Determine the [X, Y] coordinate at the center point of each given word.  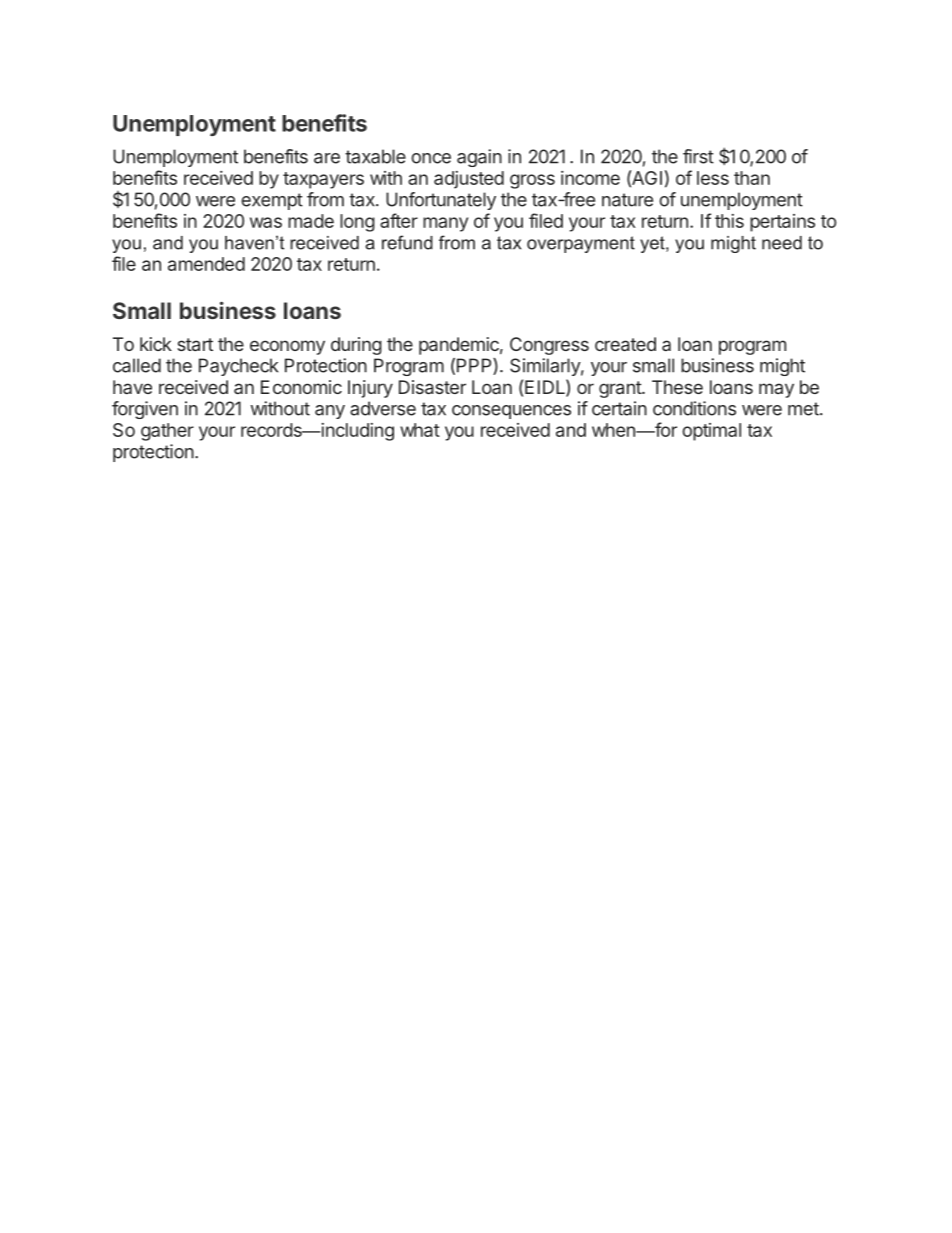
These [677, 387]
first [698, 156]
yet [653, 244]
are [327, 158]
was [266, 222]
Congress [549, 346]
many [445, 224]
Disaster [432, 387]
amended [206, 264]
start [195, 344]
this [729, 221]
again [479, 158]
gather [167, 432]
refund [407, 242]
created [625, 344]
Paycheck [238, 367]
